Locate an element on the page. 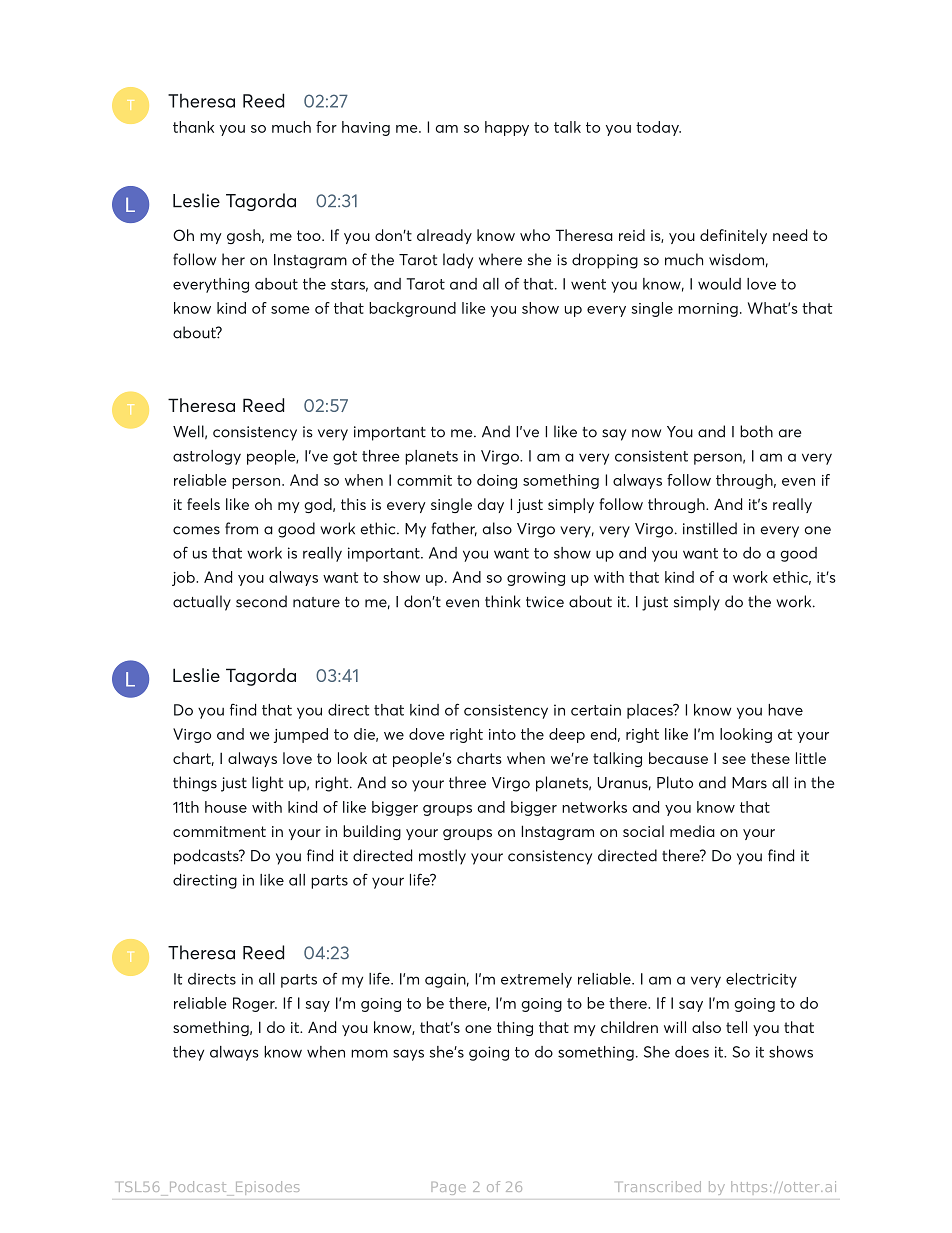  mostly is located at coordinates (442, 857).
